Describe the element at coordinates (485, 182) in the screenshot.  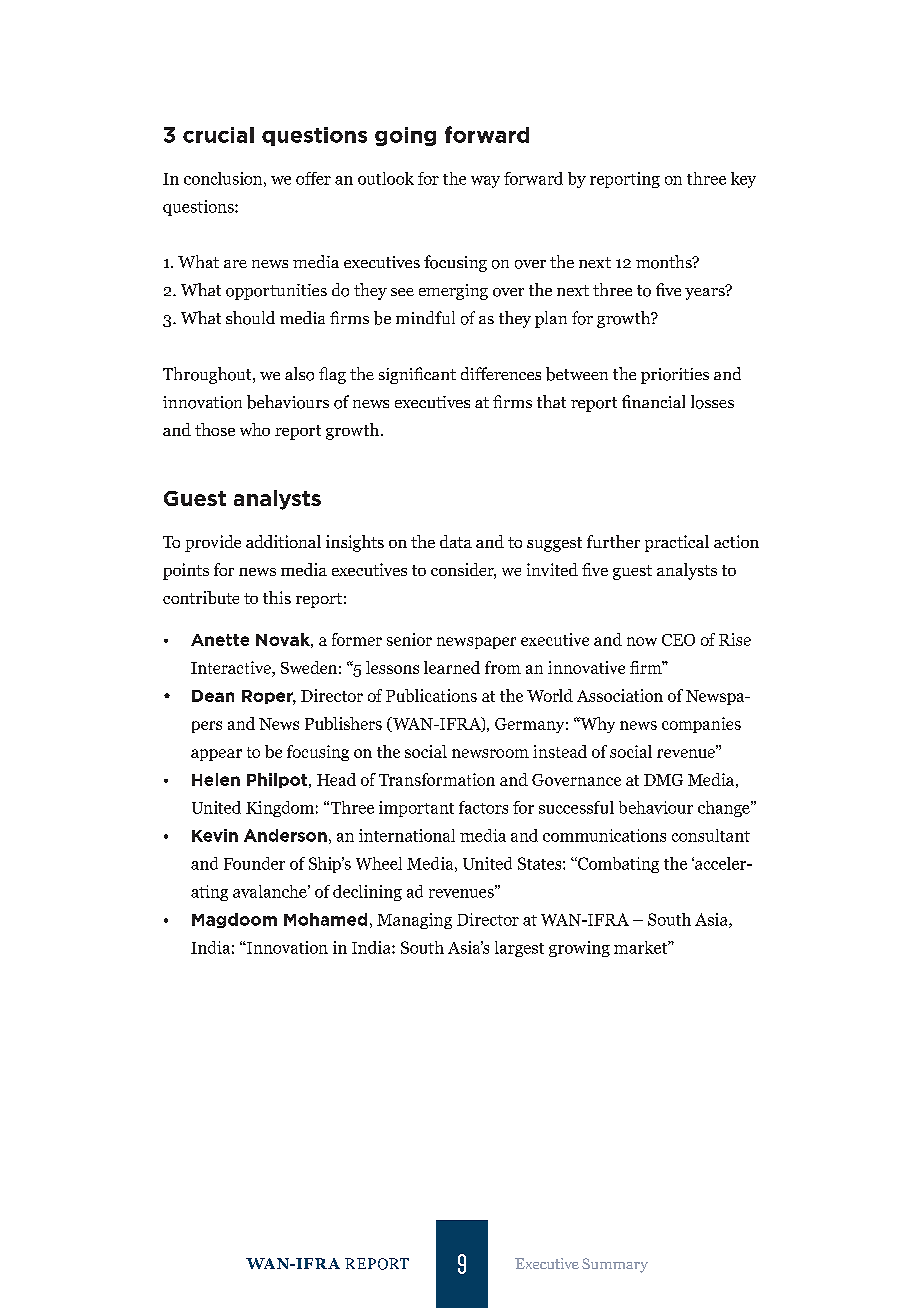
I see `way` at that location.
